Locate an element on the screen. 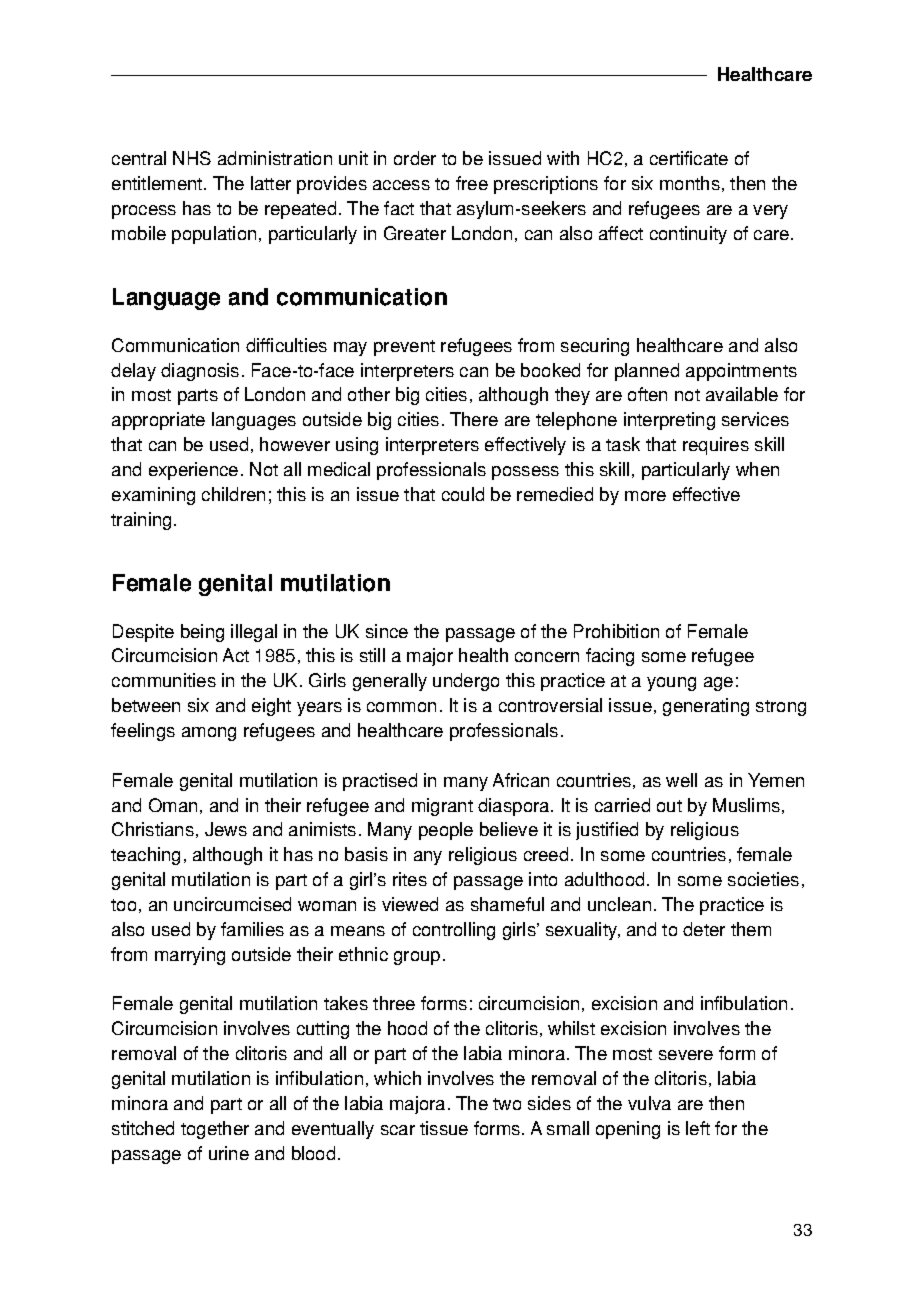 The height and width of the screenshot is (1308, 924). being is located at coordinates (202, 633).
